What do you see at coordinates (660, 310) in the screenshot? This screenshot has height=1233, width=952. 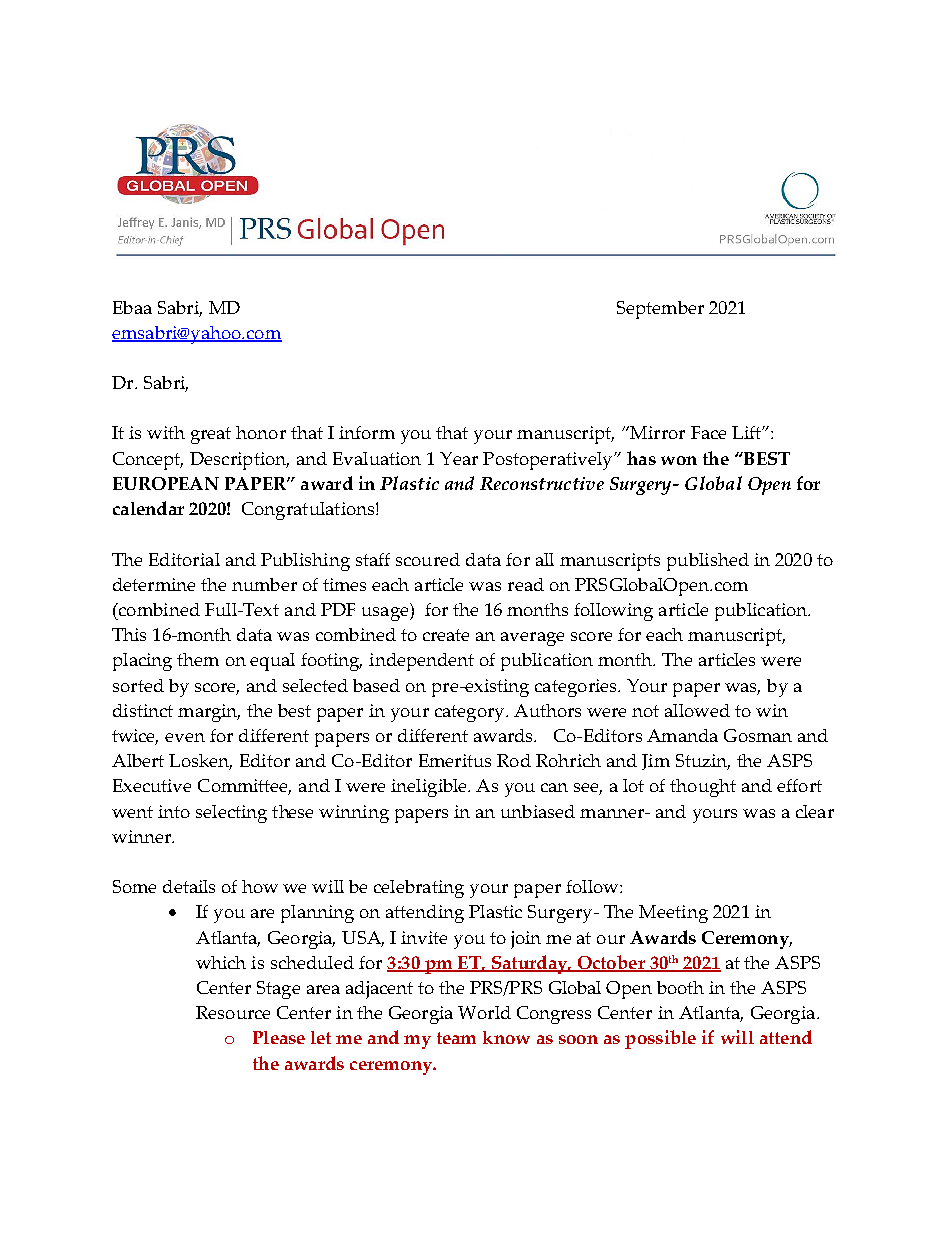 I see `September` at bounding box center [660, 310].
